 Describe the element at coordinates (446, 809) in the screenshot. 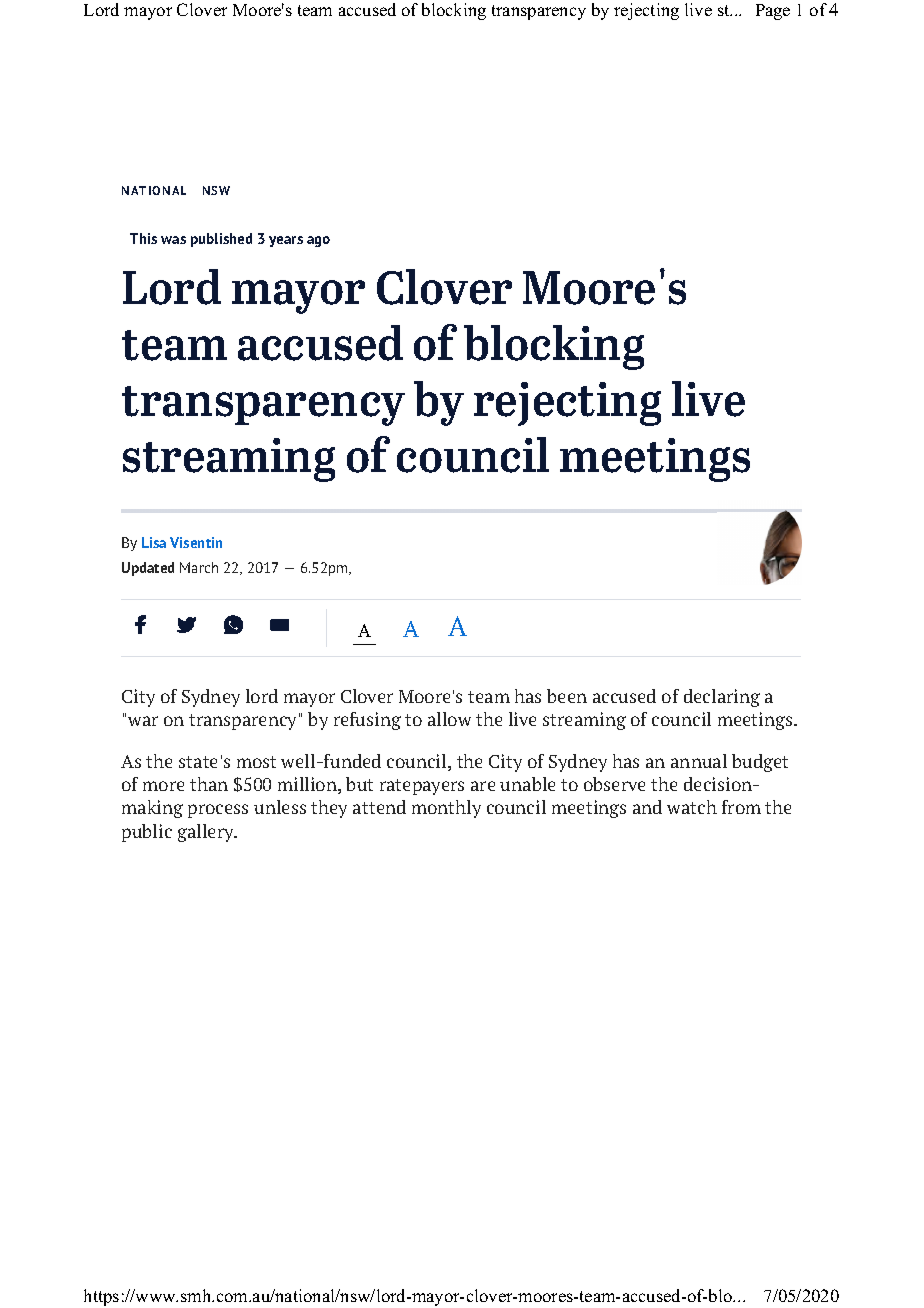

I see `monthly` at that location.
